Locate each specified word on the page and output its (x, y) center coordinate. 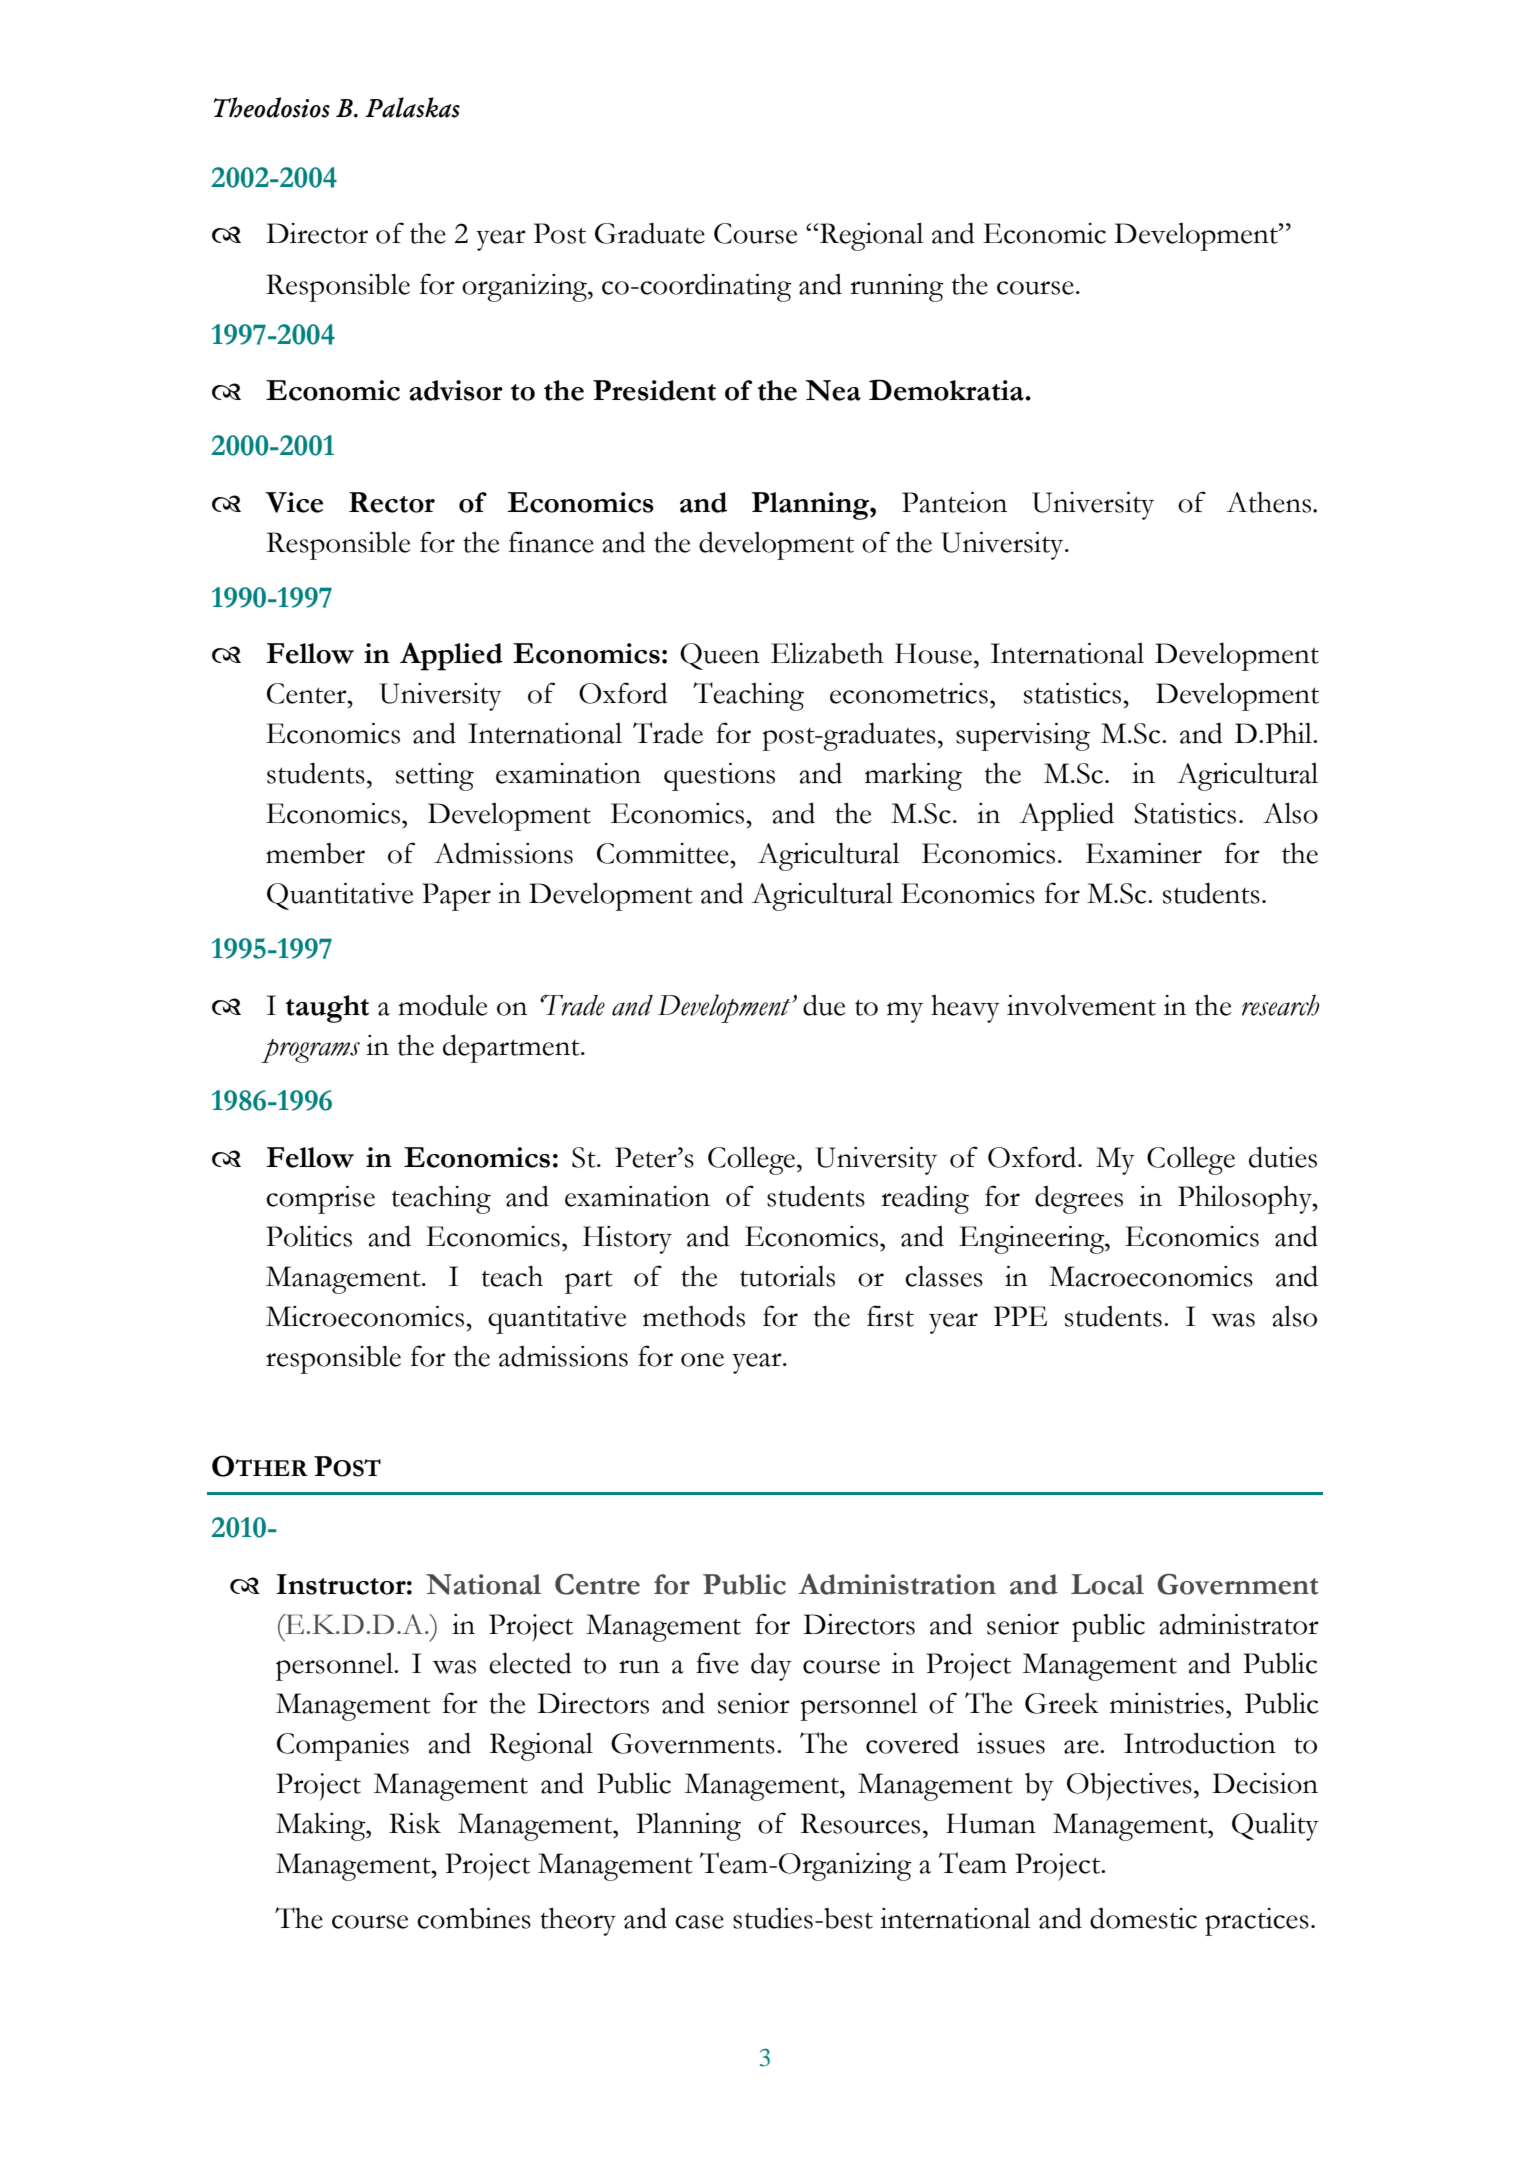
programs (310, 1051)
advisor (456, 390)
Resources (860, 1823)
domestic (1143, 1918)
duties (1283, 1157)
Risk (415, 1823)
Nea (833, 390)
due (824, 1005)
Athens (1268, 502)
